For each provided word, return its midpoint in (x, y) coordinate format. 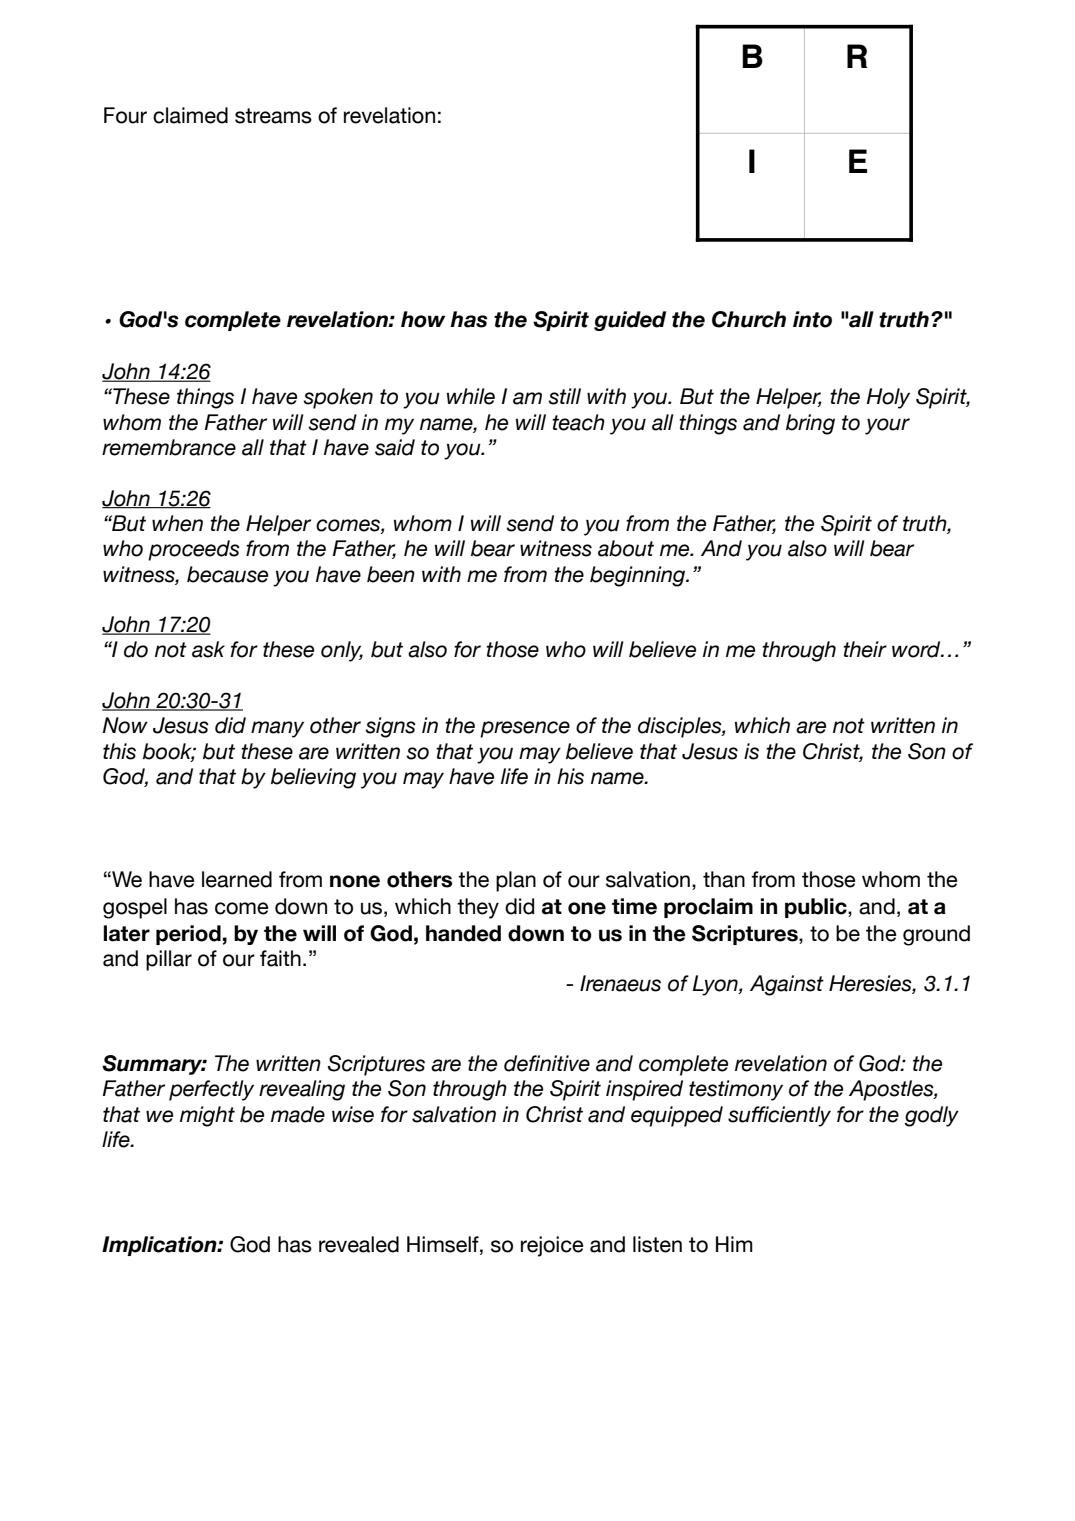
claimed (190, 115)
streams (273, 116)
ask (208, 649)
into (812, 319)
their (865, 649)
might (207, 1116)
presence (525, 729)
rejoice (552, 1246)
